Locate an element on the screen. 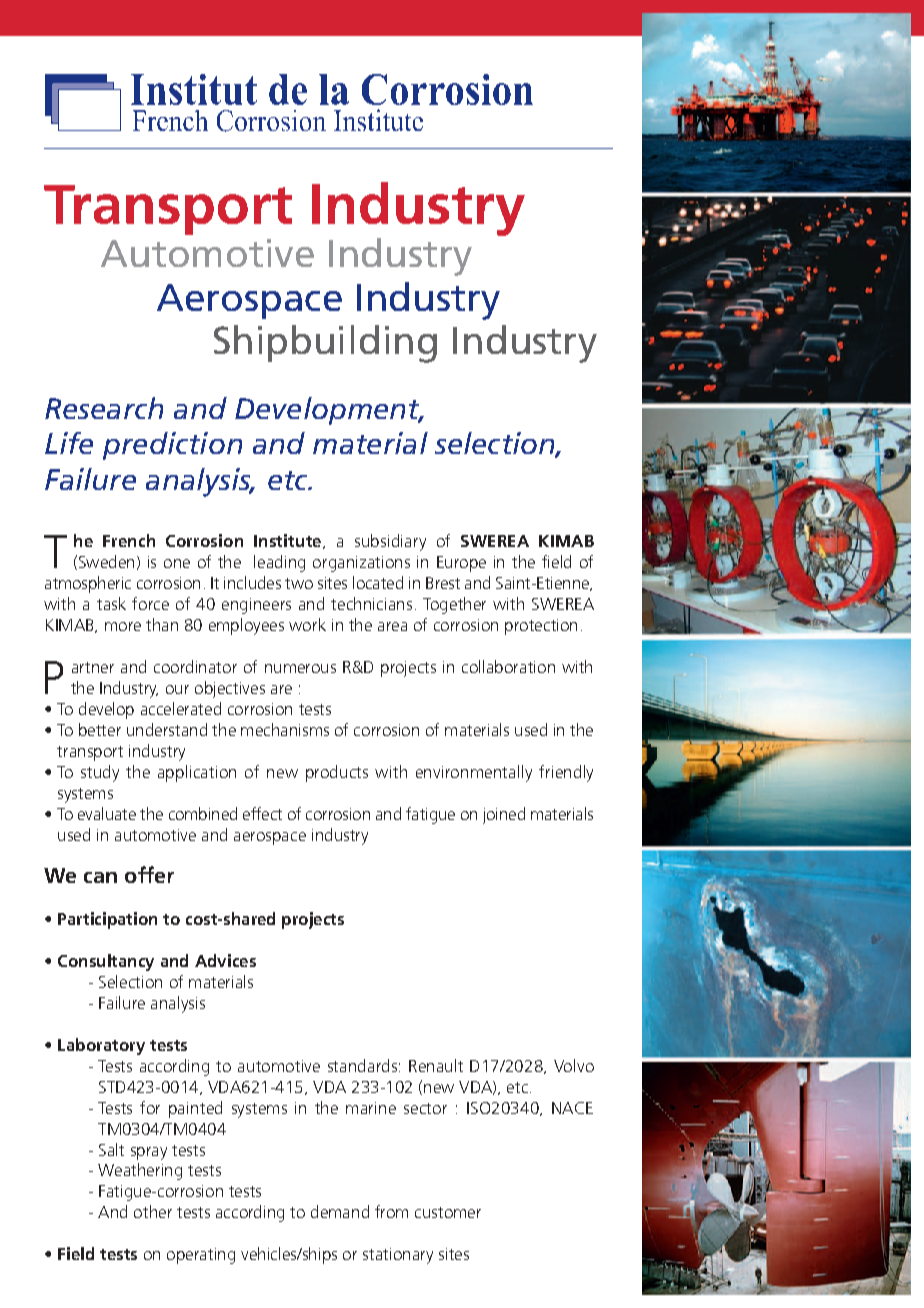 Image resolution: width=924 pixels, height=1308 pixels. collaboration is located at coordinates (508, 666).
